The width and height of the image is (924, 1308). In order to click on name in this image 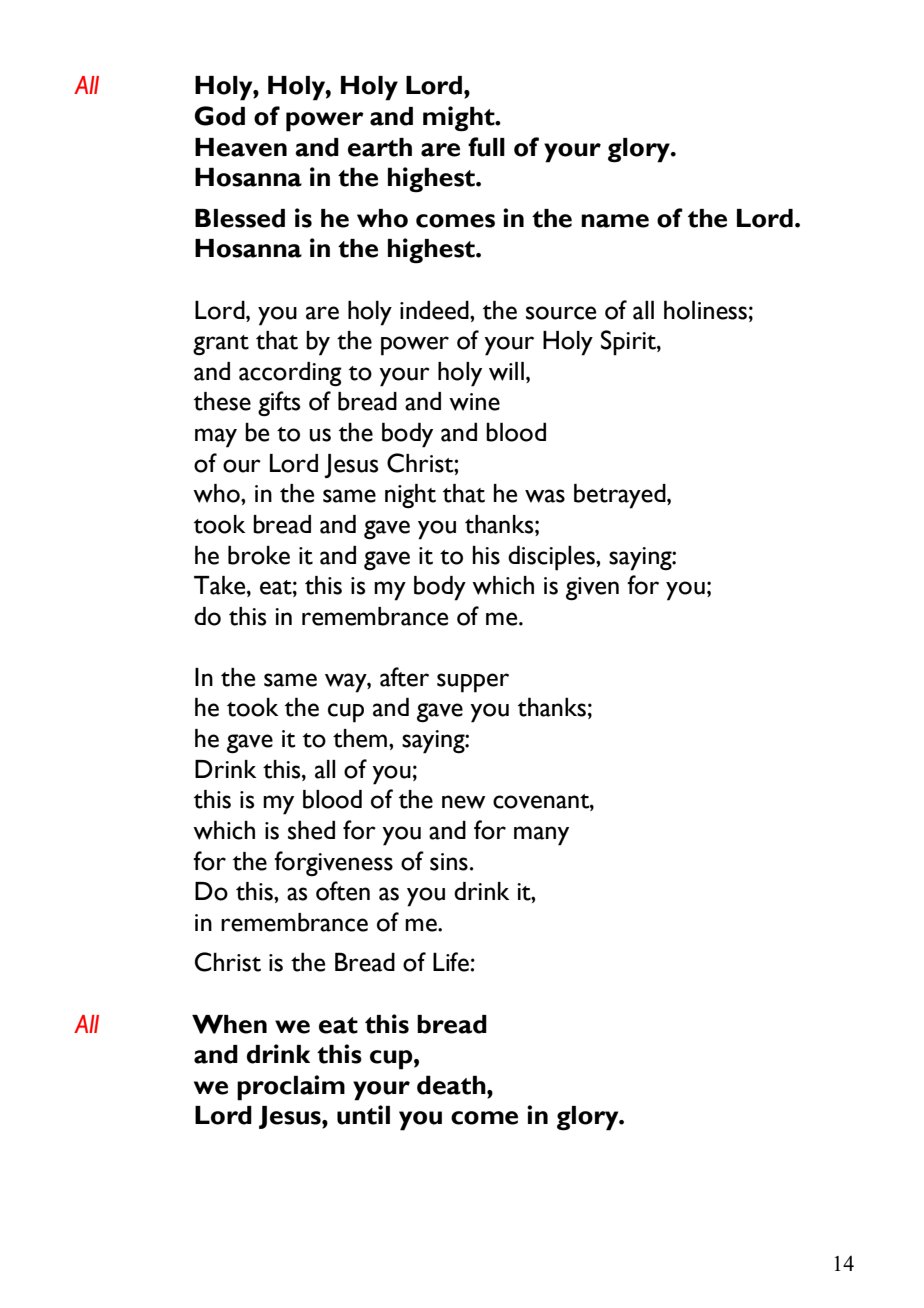, I will do `click(615, 221)`.
